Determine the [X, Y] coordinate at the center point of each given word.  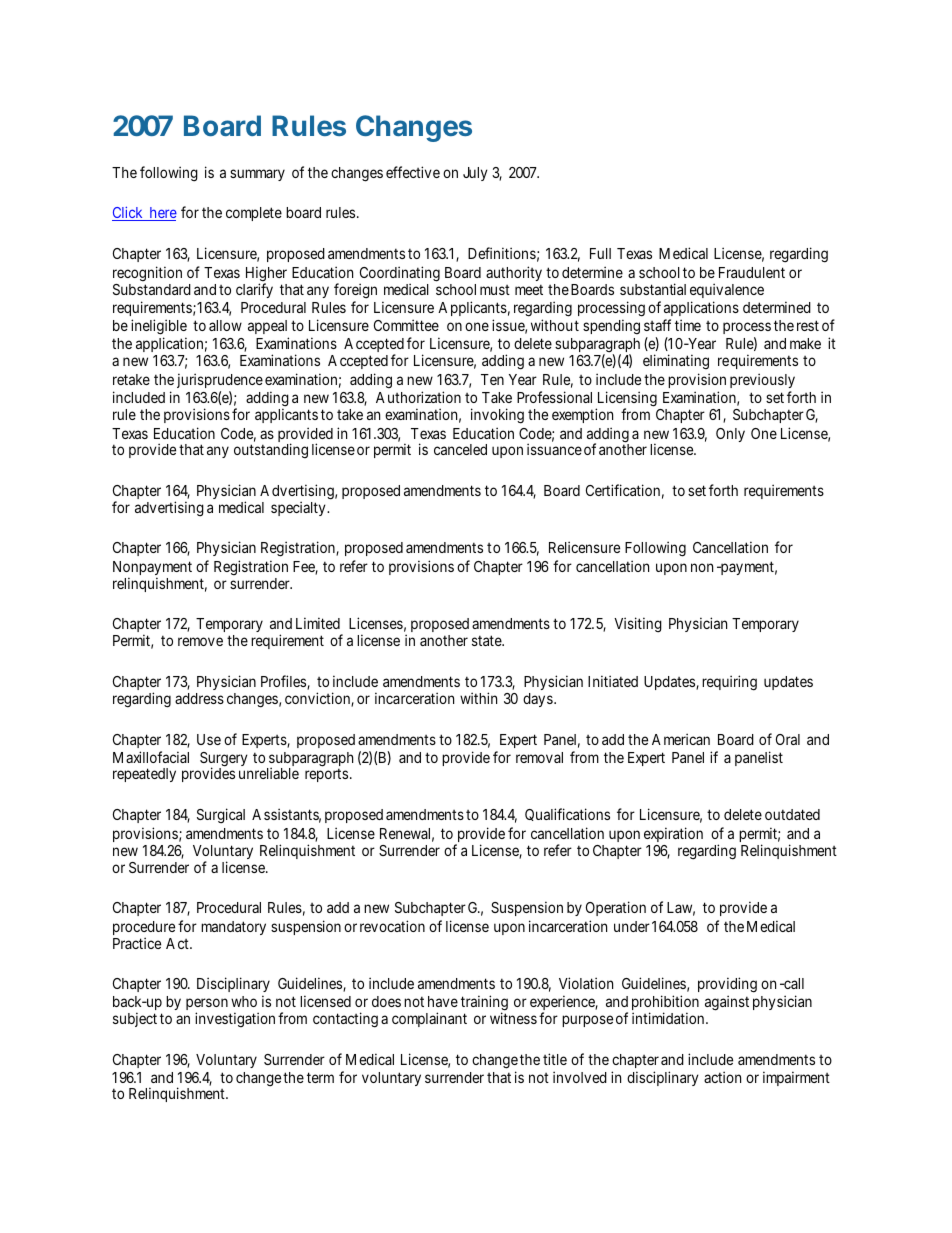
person [207, 1005]
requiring [729, 683]
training [484, 1004]
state [487, 640]
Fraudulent [752, 272]
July [475, 174]
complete [254, 214]
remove [200, 641]
